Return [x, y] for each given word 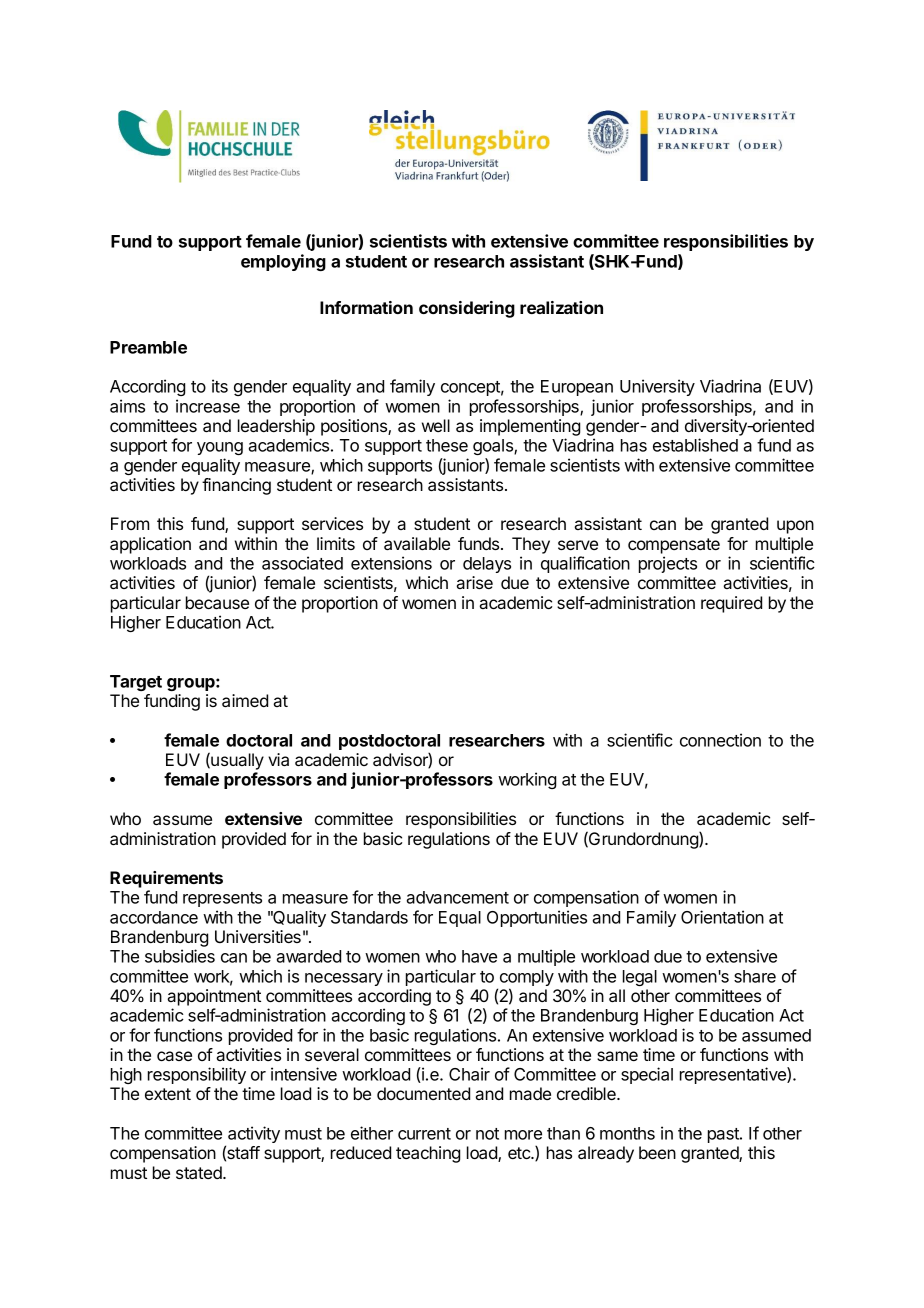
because [217, 602]
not [487, 1134]
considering [467, 309]
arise [474, 582]
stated [200, 1172]
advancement [457, 897]
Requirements [166, 879]
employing [283, 262]
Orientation [722, 917]
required [731, 604]
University [657, 387]
